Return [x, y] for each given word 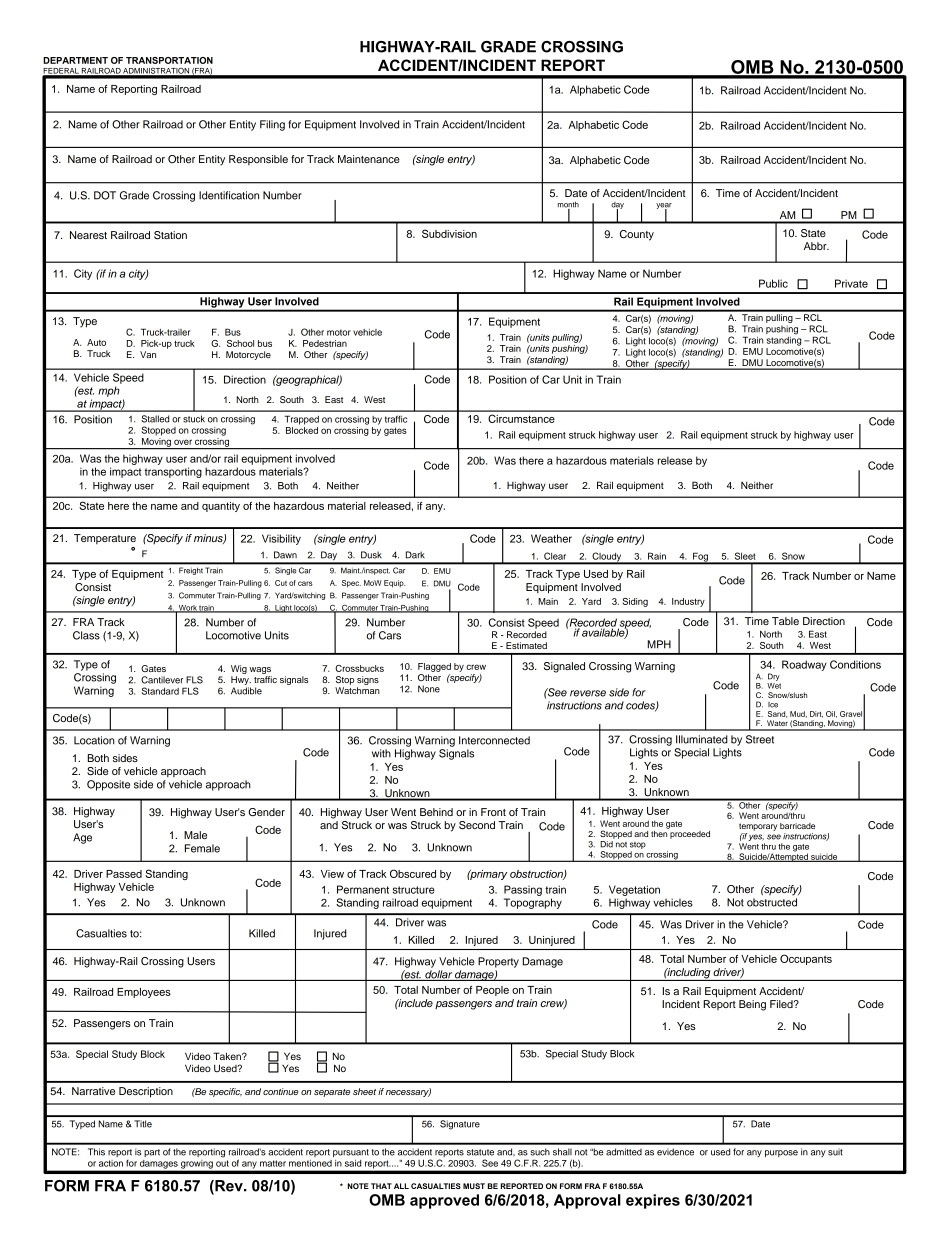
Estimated [526, 645]
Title [143, 1124]
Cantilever [162, 680]
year [664, 207]
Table [785, 621]
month [568, 205]
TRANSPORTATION [169, 60]
